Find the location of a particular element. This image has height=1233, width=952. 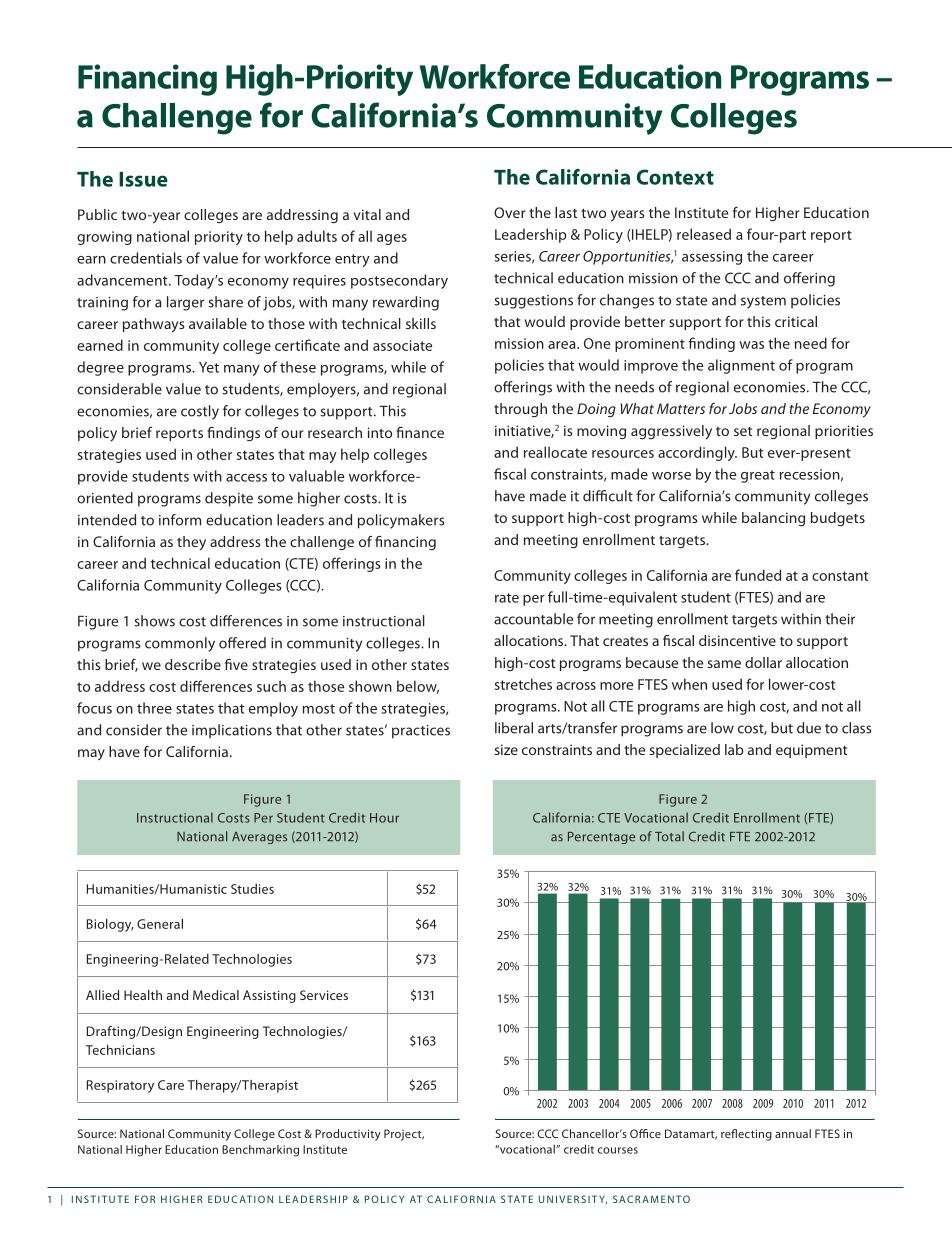

inform is located at coordinates (180, 520).
